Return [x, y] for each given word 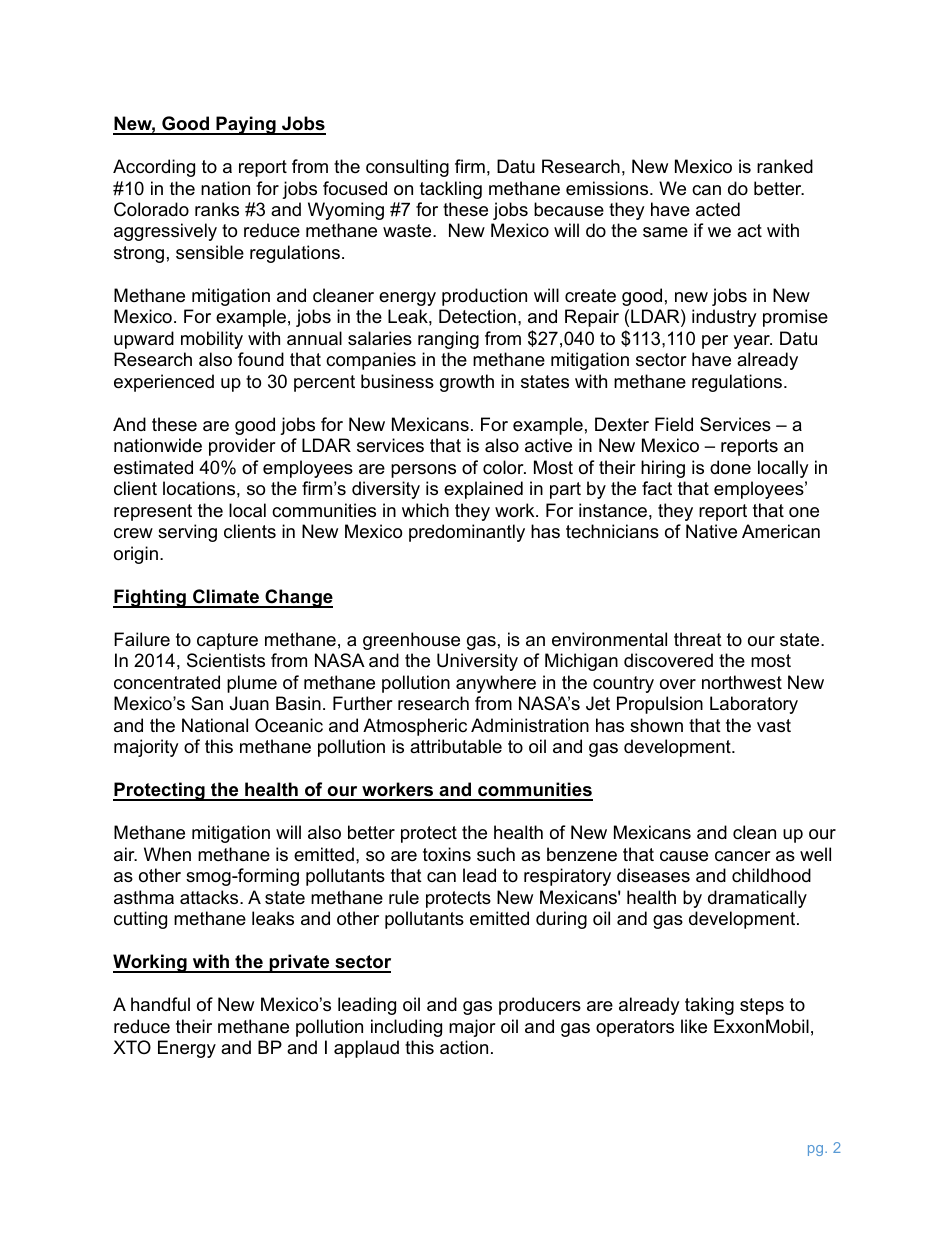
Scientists [226, 660]
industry [724, 318]
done [730, 467]
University [477, 662]
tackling [451, 190]
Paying [246, 125]
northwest [742, 682]
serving [187, 533]
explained [483, 490]
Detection [477, 316]
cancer [743, 856]
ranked [785, 166]
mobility [212, 340]
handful [160, 1004]
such [496, 854]
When [167, 854]
